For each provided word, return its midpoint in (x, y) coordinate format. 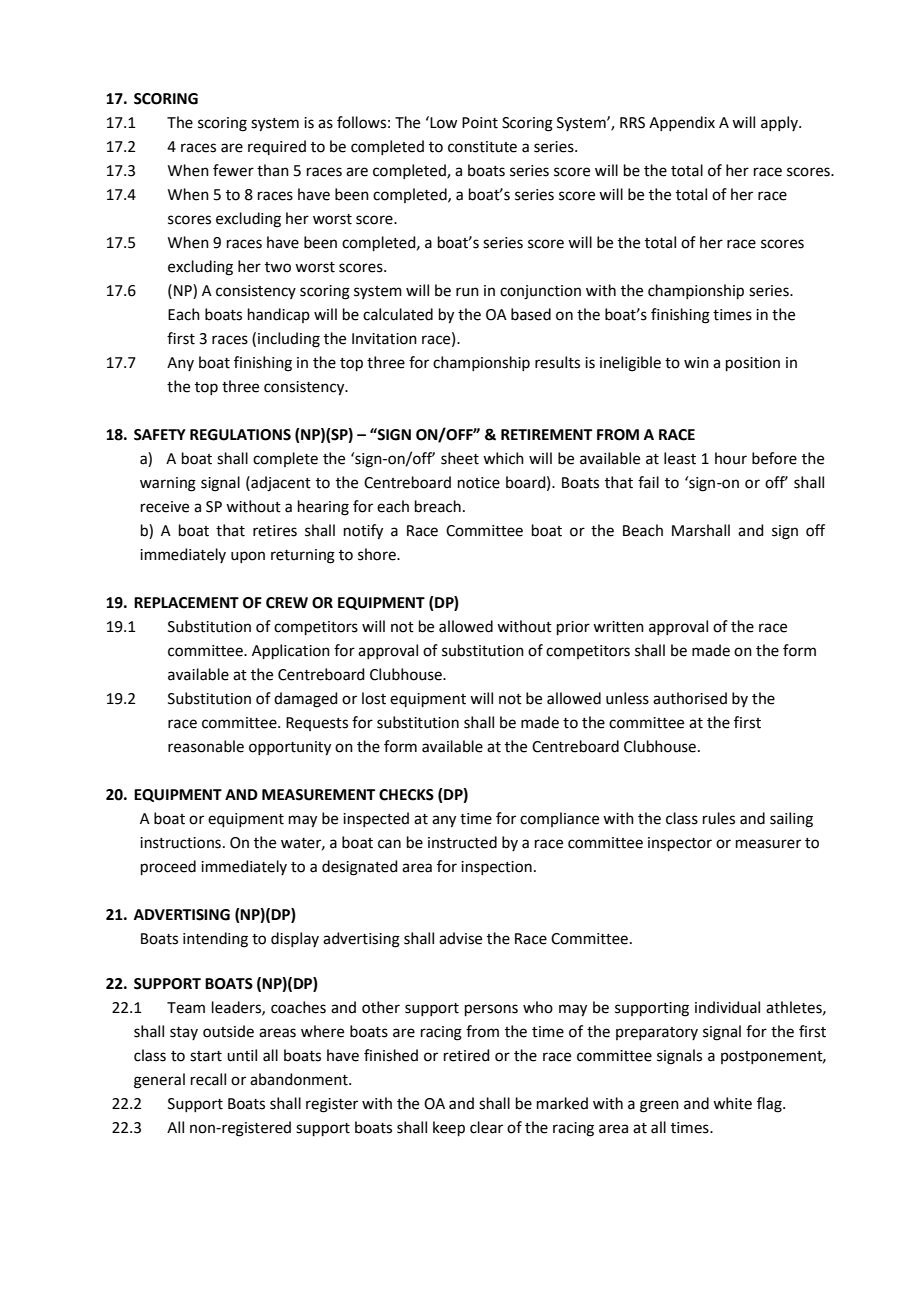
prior (573, 628)
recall (208, 1079)
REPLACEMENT (186, 603)
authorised (690, 698)
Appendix (682, 123)
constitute (482, 147)
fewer (233, 170)
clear (486, 1127)
